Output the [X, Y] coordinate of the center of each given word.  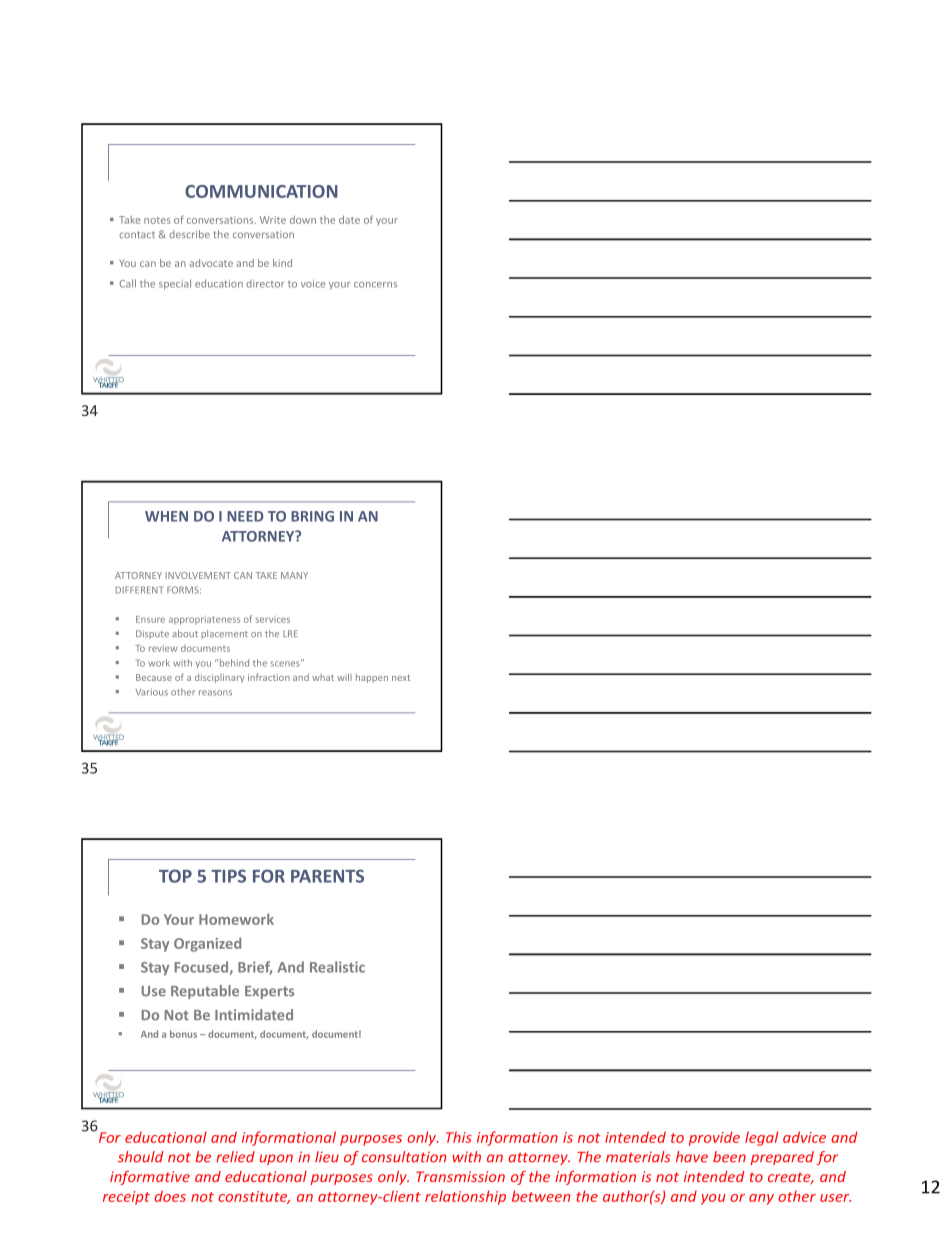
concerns [375, 285]
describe [189, 234]
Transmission [460, 1176]
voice [313, 284]
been [729, 1157]
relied [235, 1157]
